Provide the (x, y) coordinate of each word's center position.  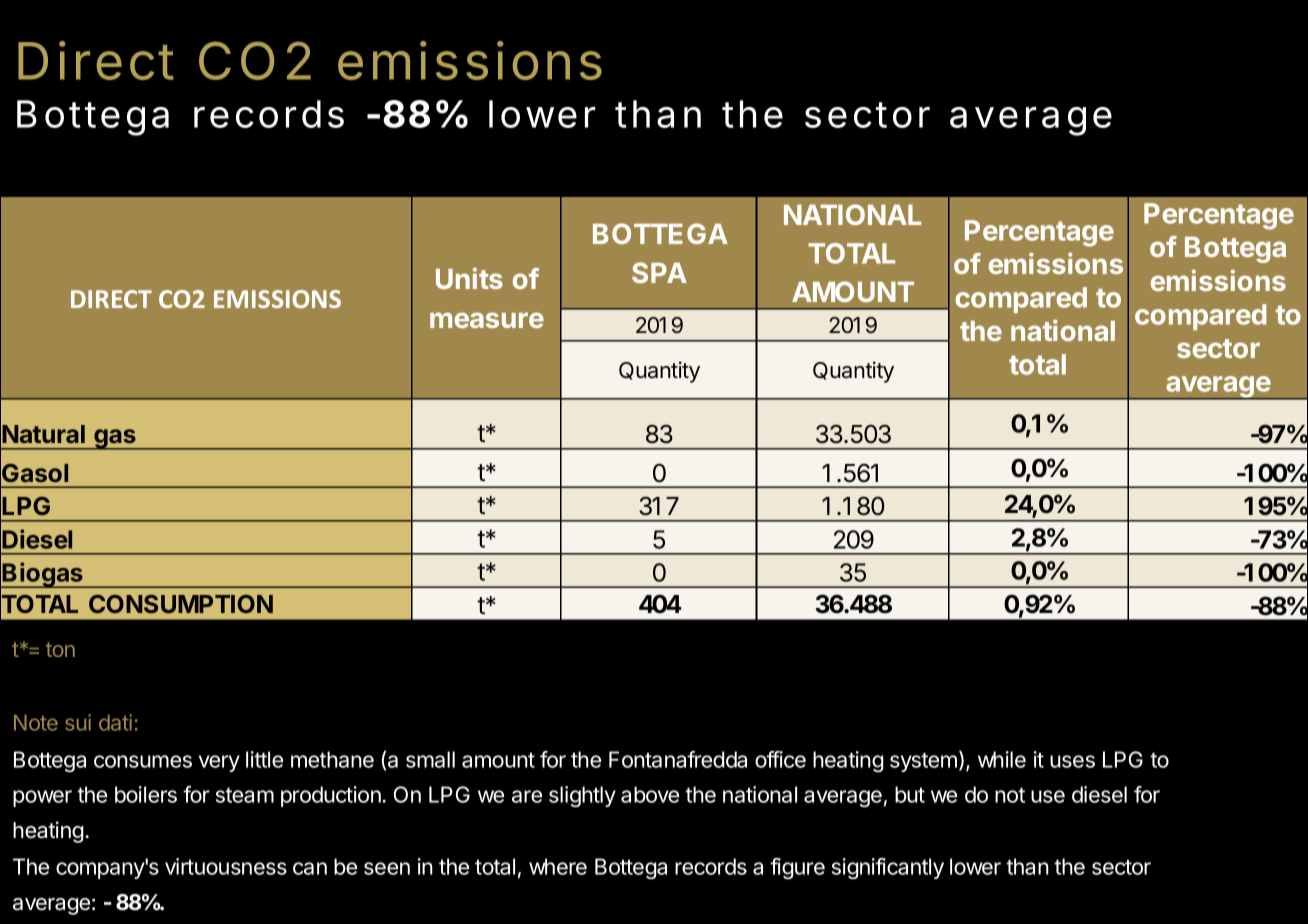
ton (60, 649)
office (780, 759)
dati (115, 722)
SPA (659, 272)
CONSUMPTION (181, 604)
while (1002, 759)
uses (1072, 761)
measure (487, 320)
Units (469, 278)
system (923, 762)
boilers (146, 794)
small (430, 759)
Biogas (43, 575)
